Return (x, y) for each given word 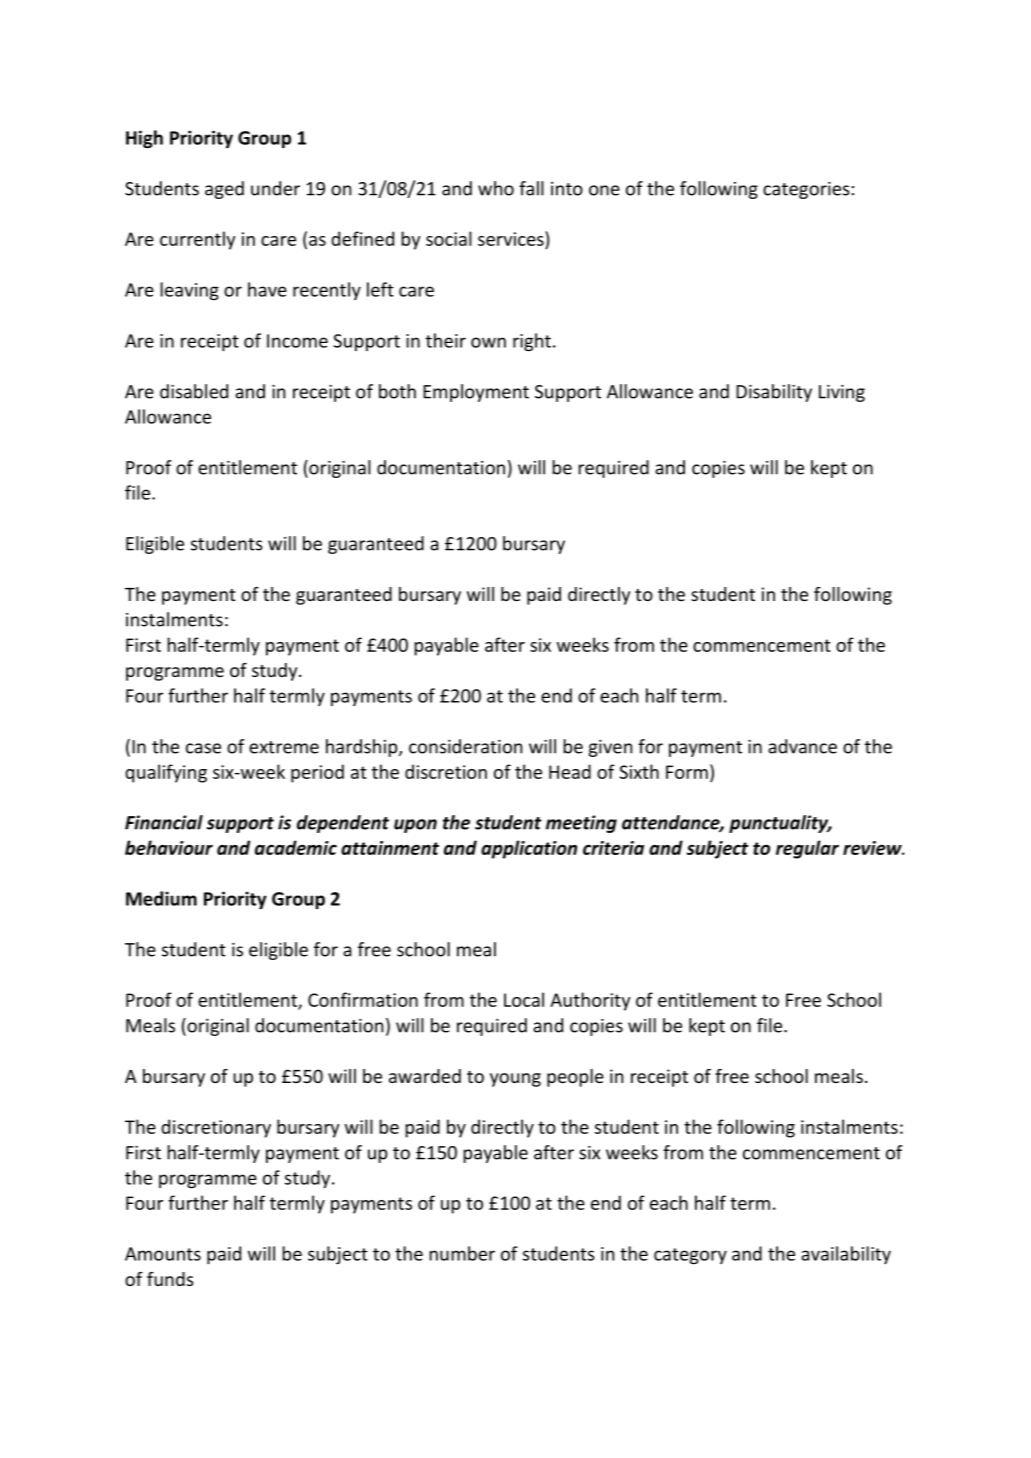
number (462, 1253)
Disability (774, 393)
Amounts (163, 1254)
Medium (161, 898)
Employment (476, 393)
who (496, 188)
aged (224, 190)
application (529, 849)
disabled (194, 391)
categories (806, 190)
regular (807, 849)
